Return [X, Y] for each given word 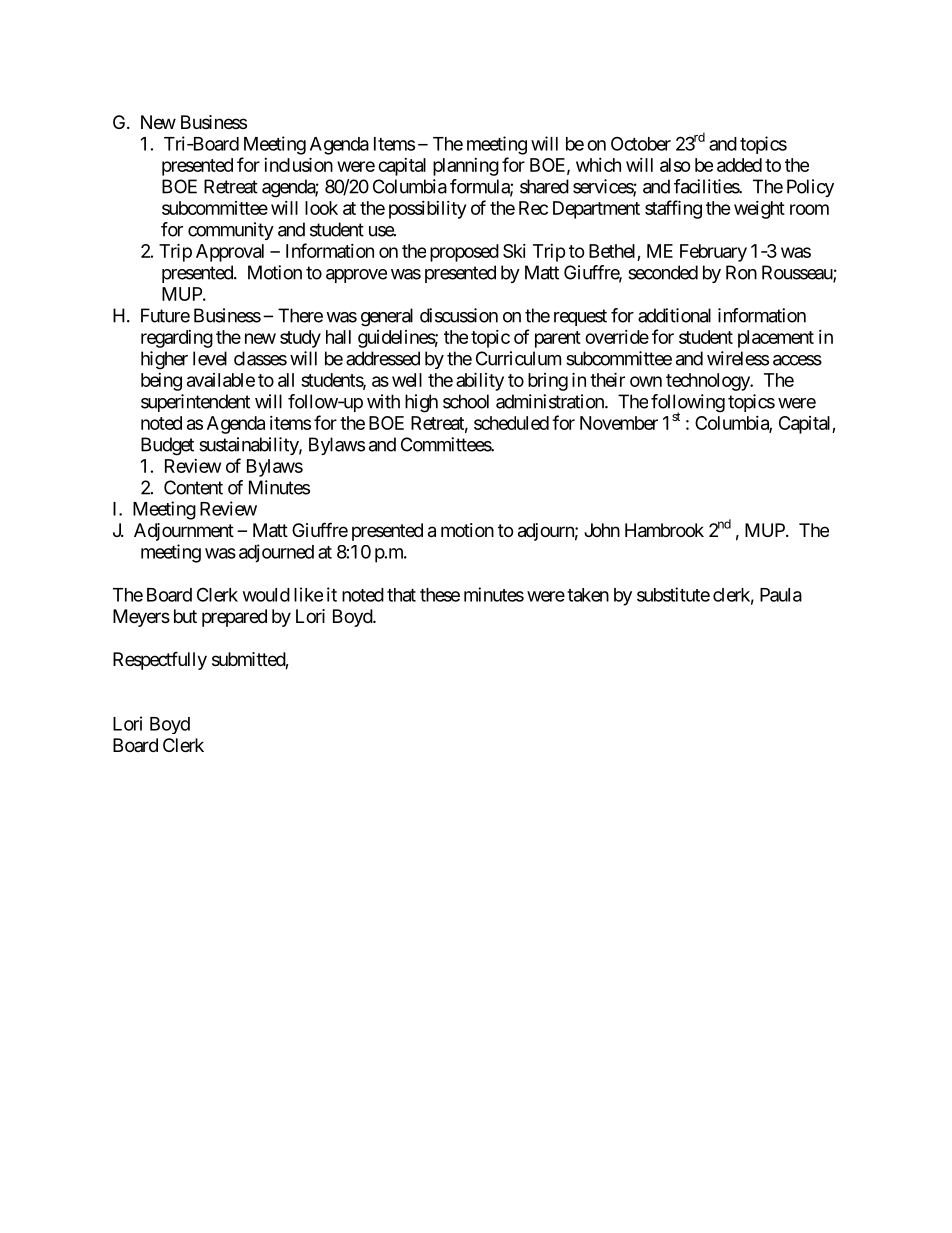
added [739, 165]
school [466, 401]
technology [708, 382]
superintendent [195, 403]
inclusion [298, 164]
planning [466, 167]
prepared [234, 618]
